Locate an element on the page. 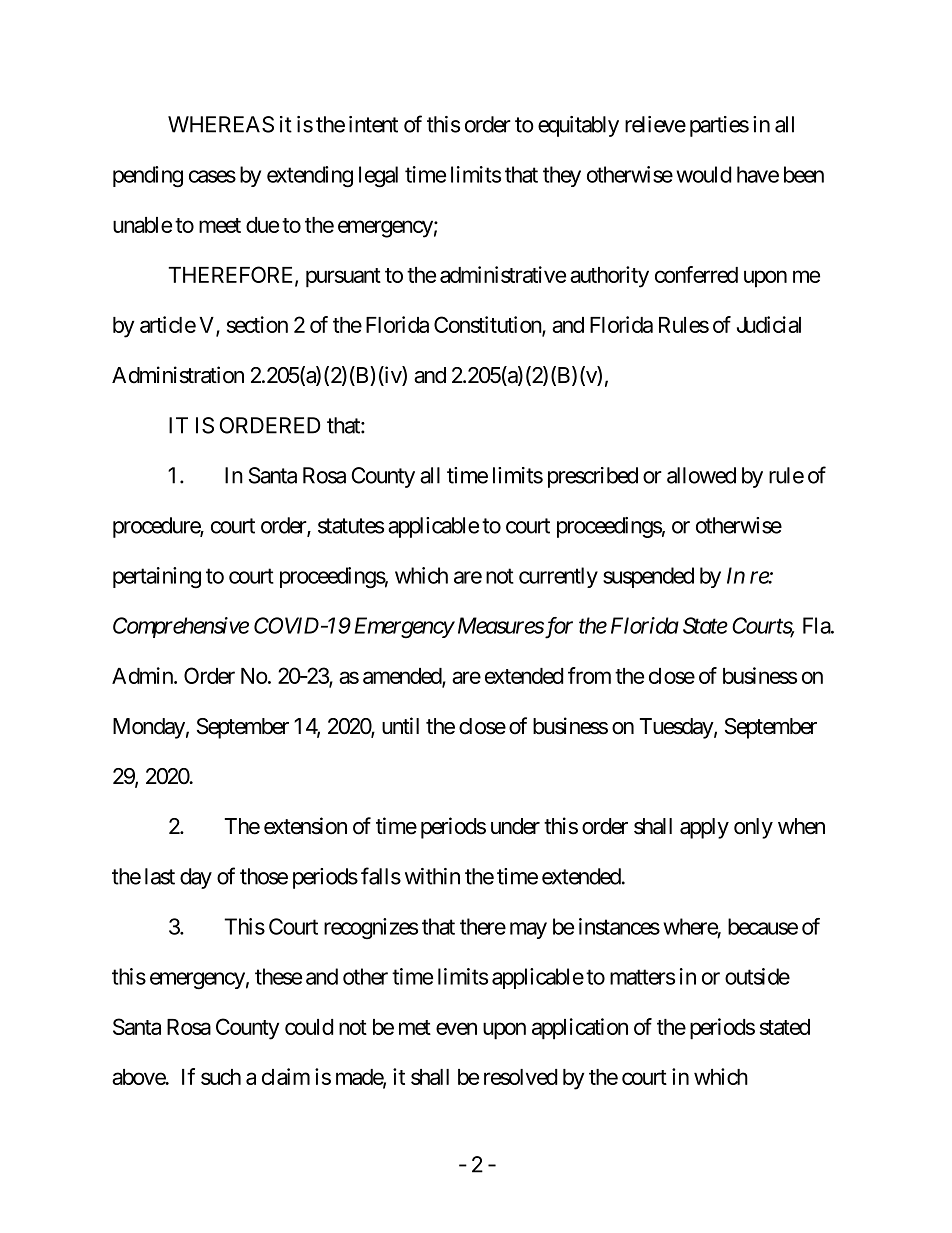 The width and height of the document is (952, 1233). they is located at coordinates (562, 176).
